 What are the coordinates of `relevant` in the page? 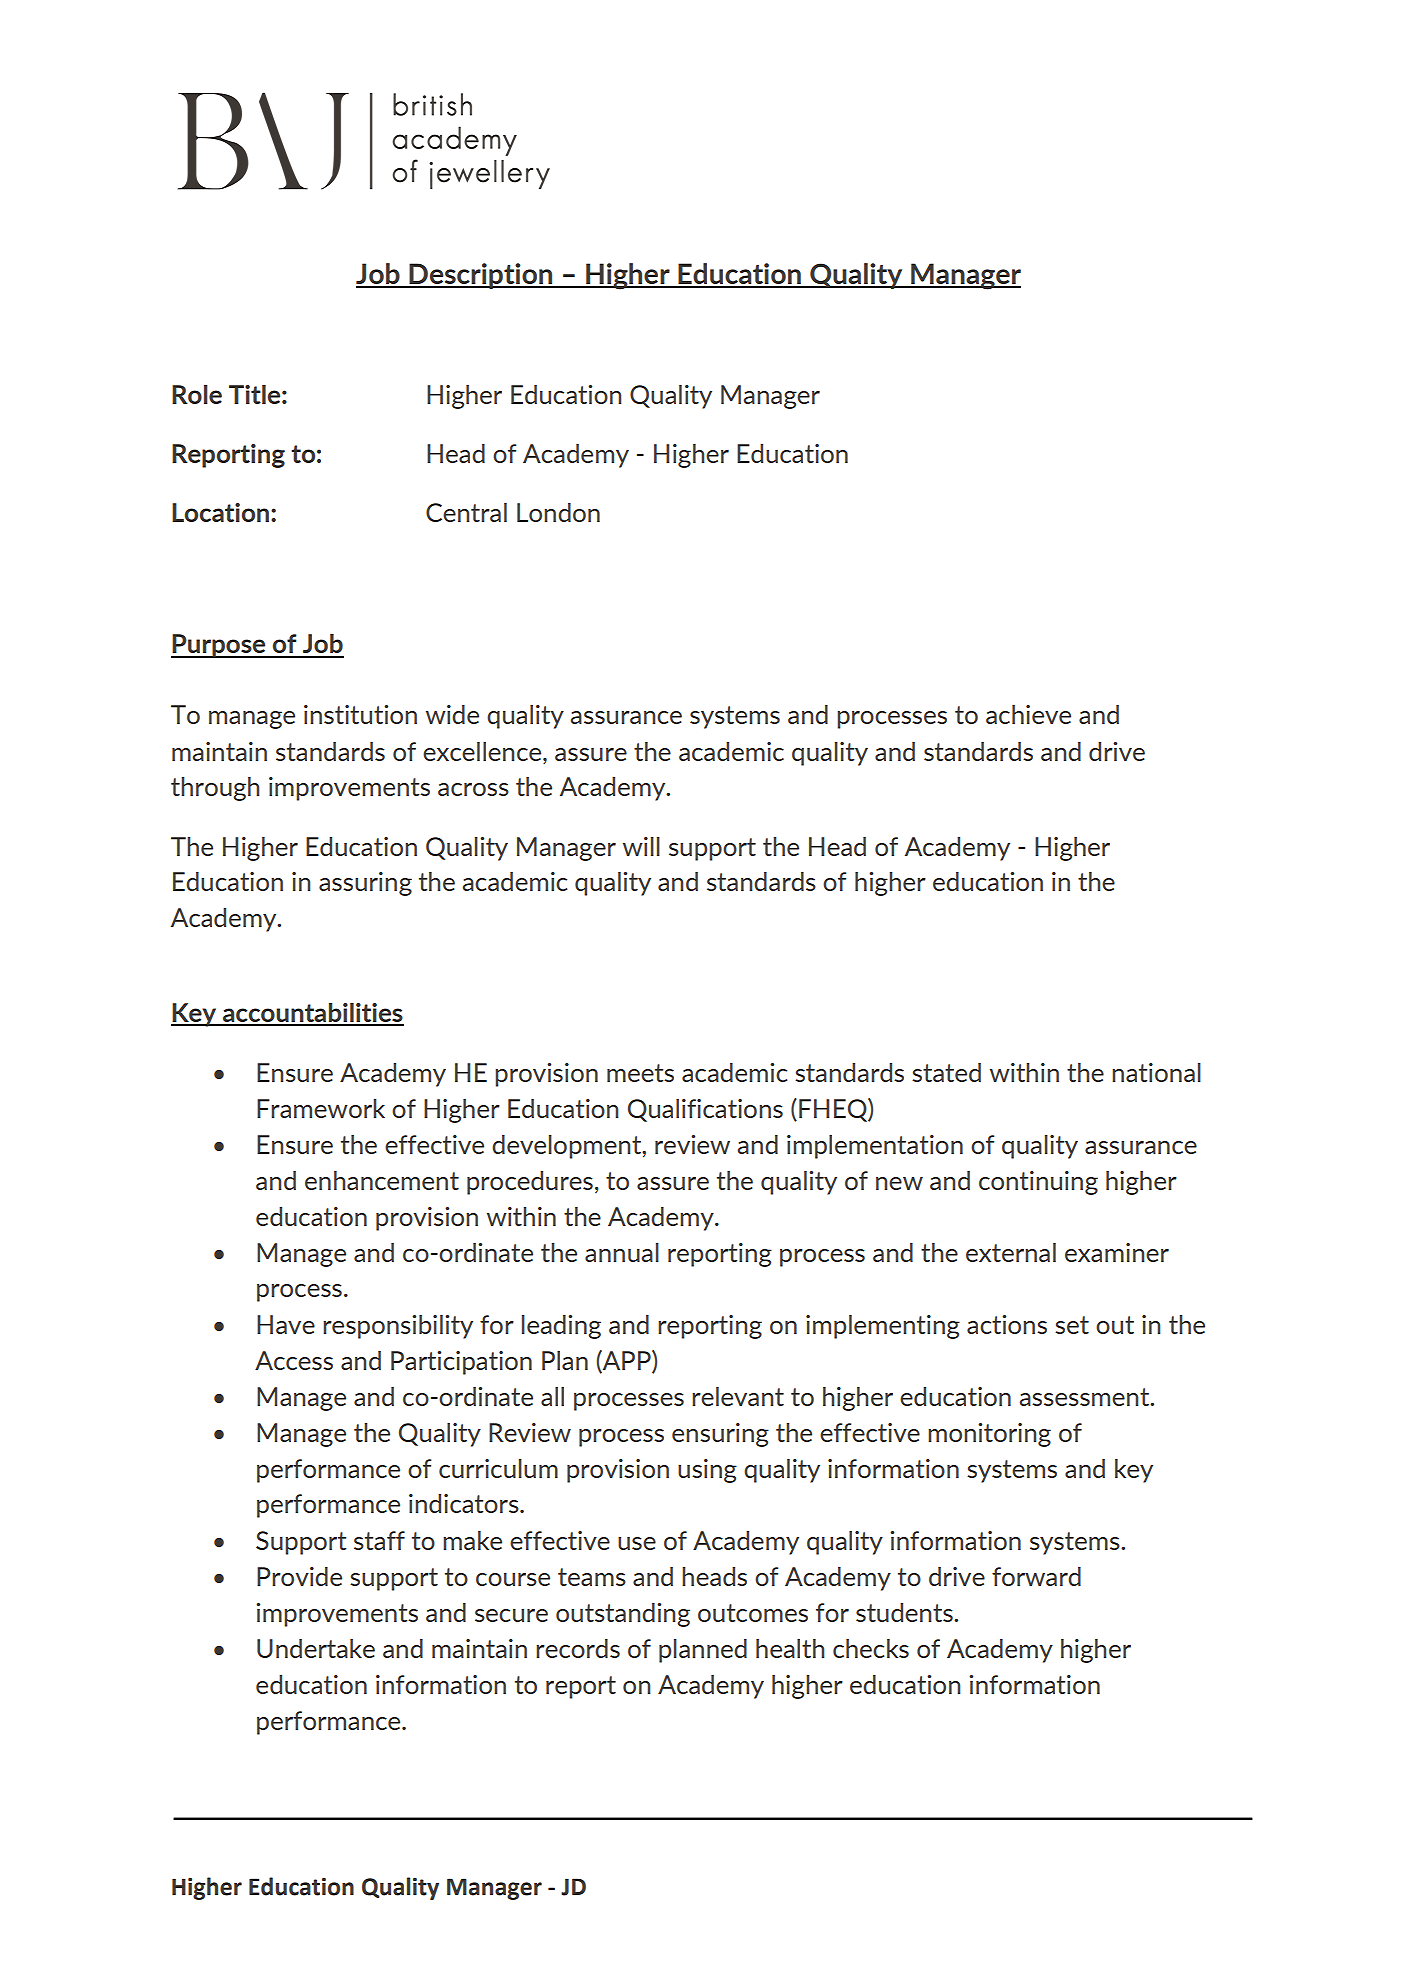 It's located at (738, 1396).
